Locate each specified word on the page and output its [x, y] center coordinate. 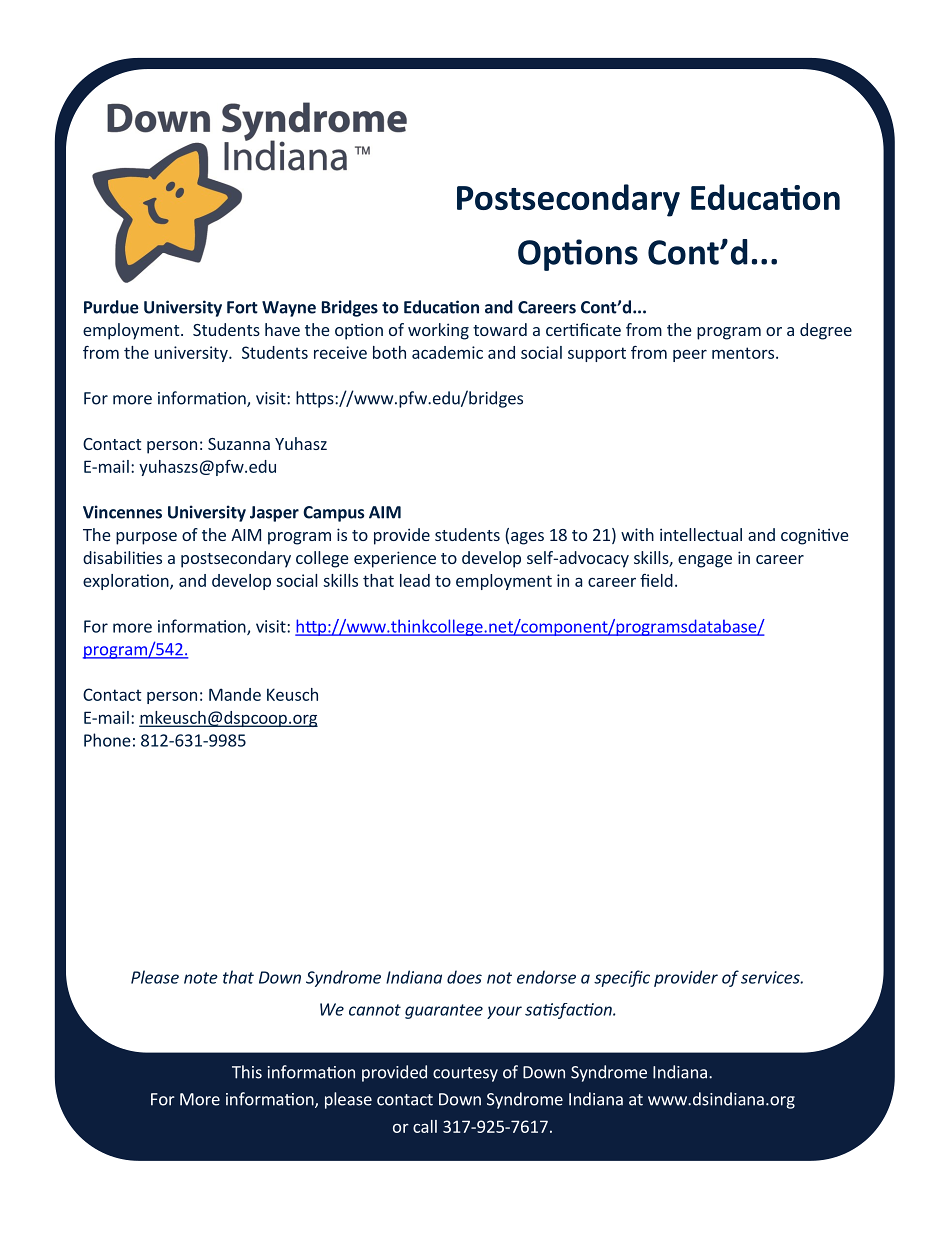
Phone [107, 740]
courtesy [465, 1074]
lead [415, 580]
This [247, 1072]
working [438, 331]
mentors [744, 353]
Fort [242, 307]
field [656, 580]
